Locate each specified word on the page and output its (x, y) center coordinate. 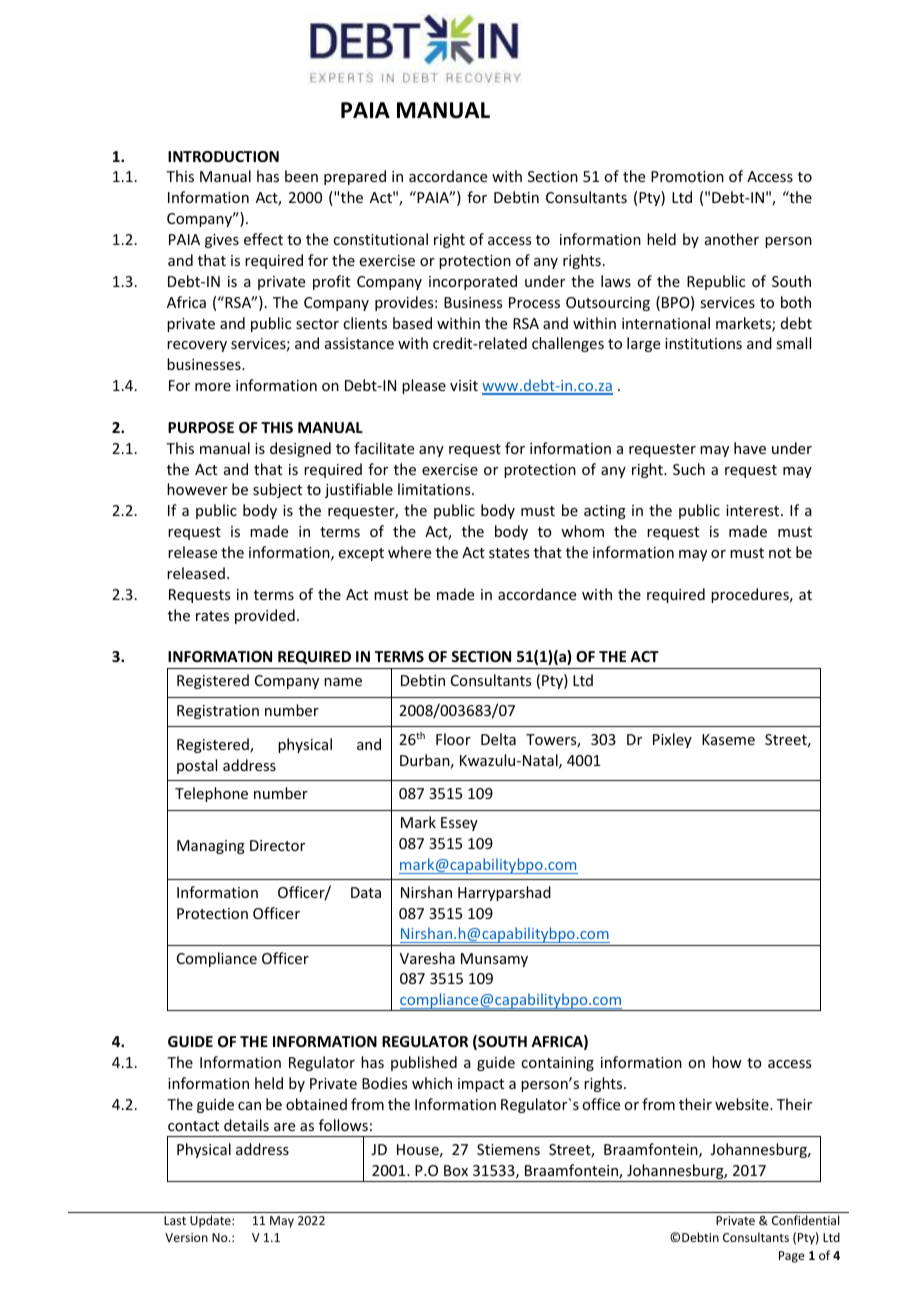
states (509, 553)
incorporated (473, 282)
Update (211, 1221)
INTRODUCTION (223, 156)
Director (277, 845)
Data (366, 892)
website (743, 1104)
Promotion (687, 176)
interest (754, 510)
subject (277, 490)
